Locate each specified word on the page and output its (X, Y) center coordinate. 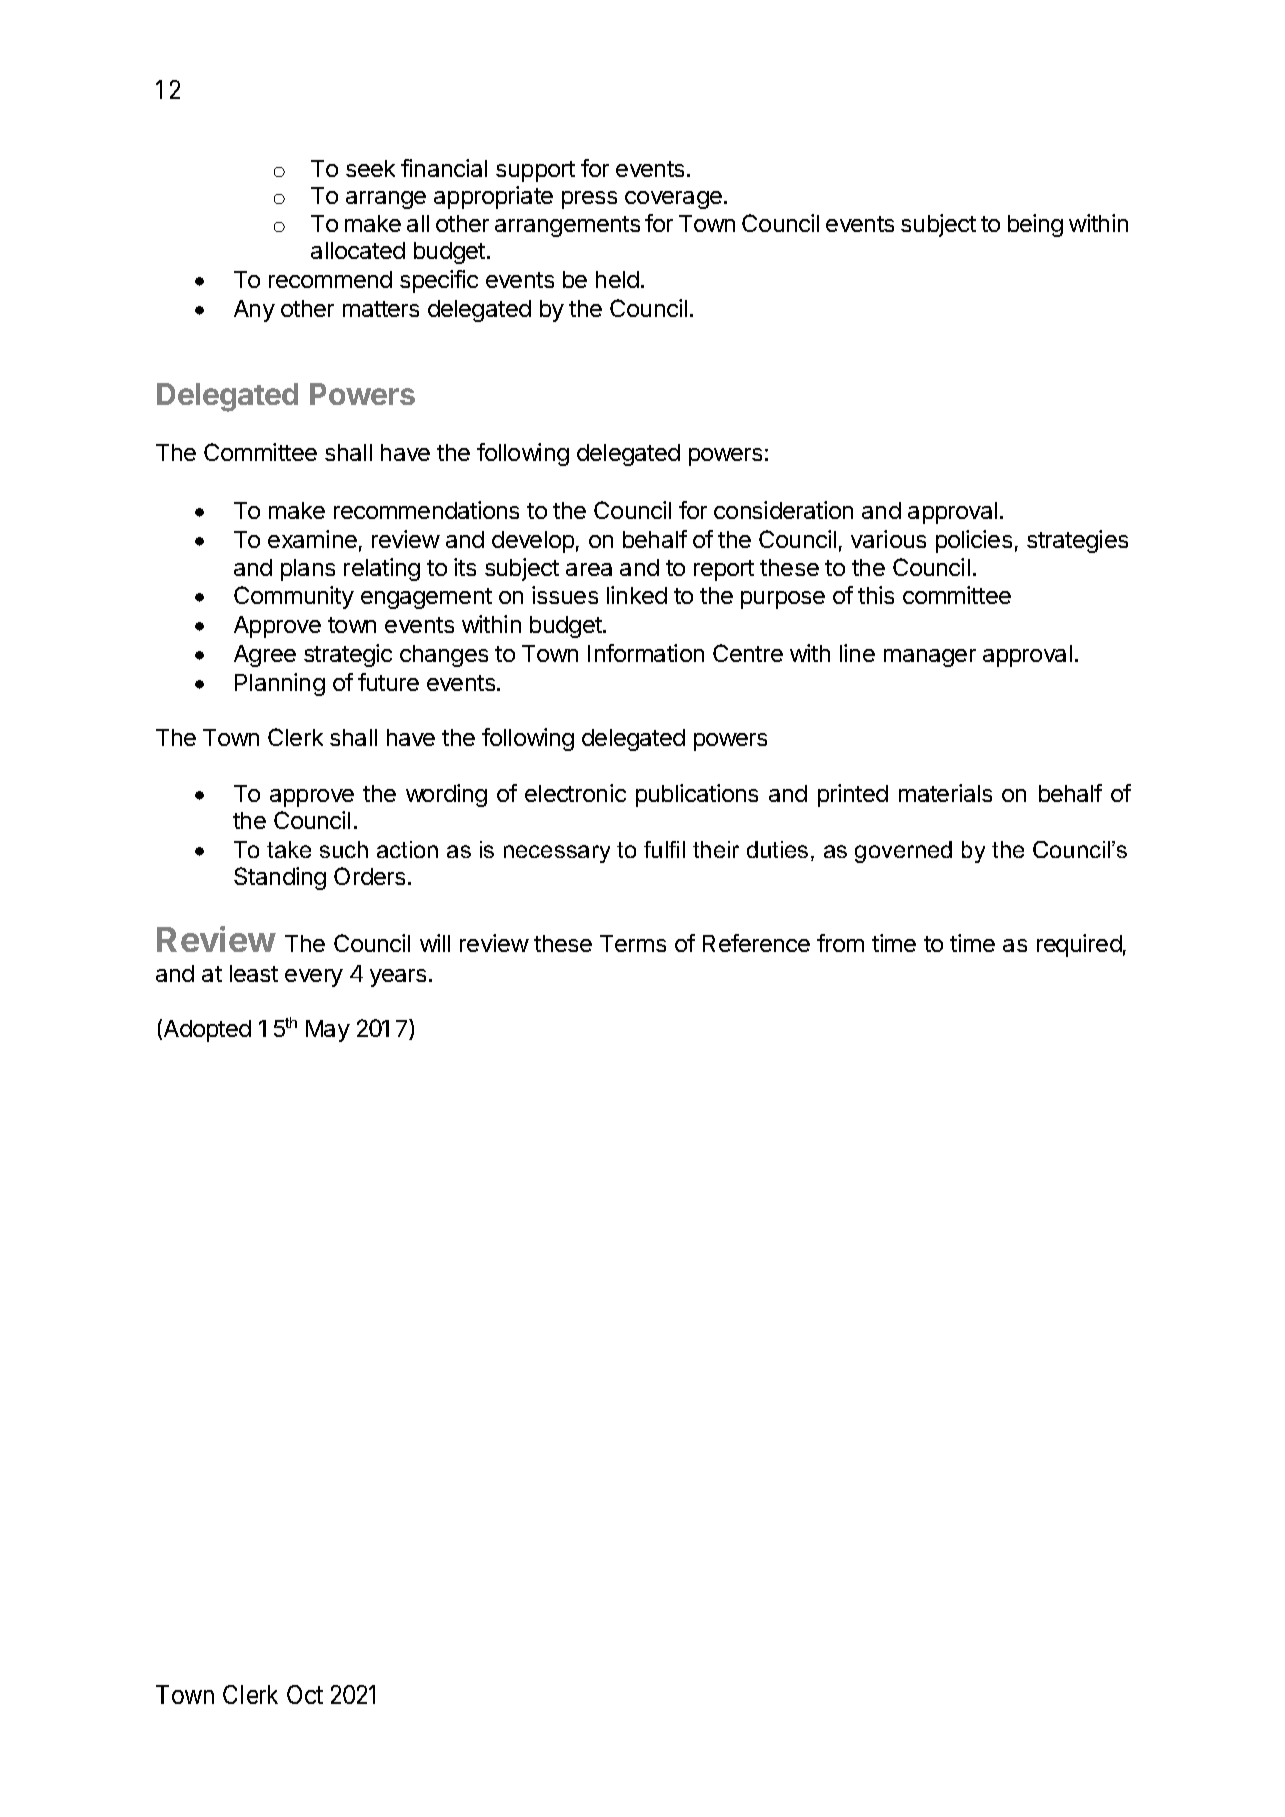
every (314, 978)
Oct (305, 1694)
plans (308, 570)
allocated (358, 250)
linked (637, 595)
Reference (756, 943)
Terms (633, 943)
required (1079, 945)
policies (974, 541)
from (840, 943)
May (328, 1031)
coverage (673, 200)
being (1035, 225)
